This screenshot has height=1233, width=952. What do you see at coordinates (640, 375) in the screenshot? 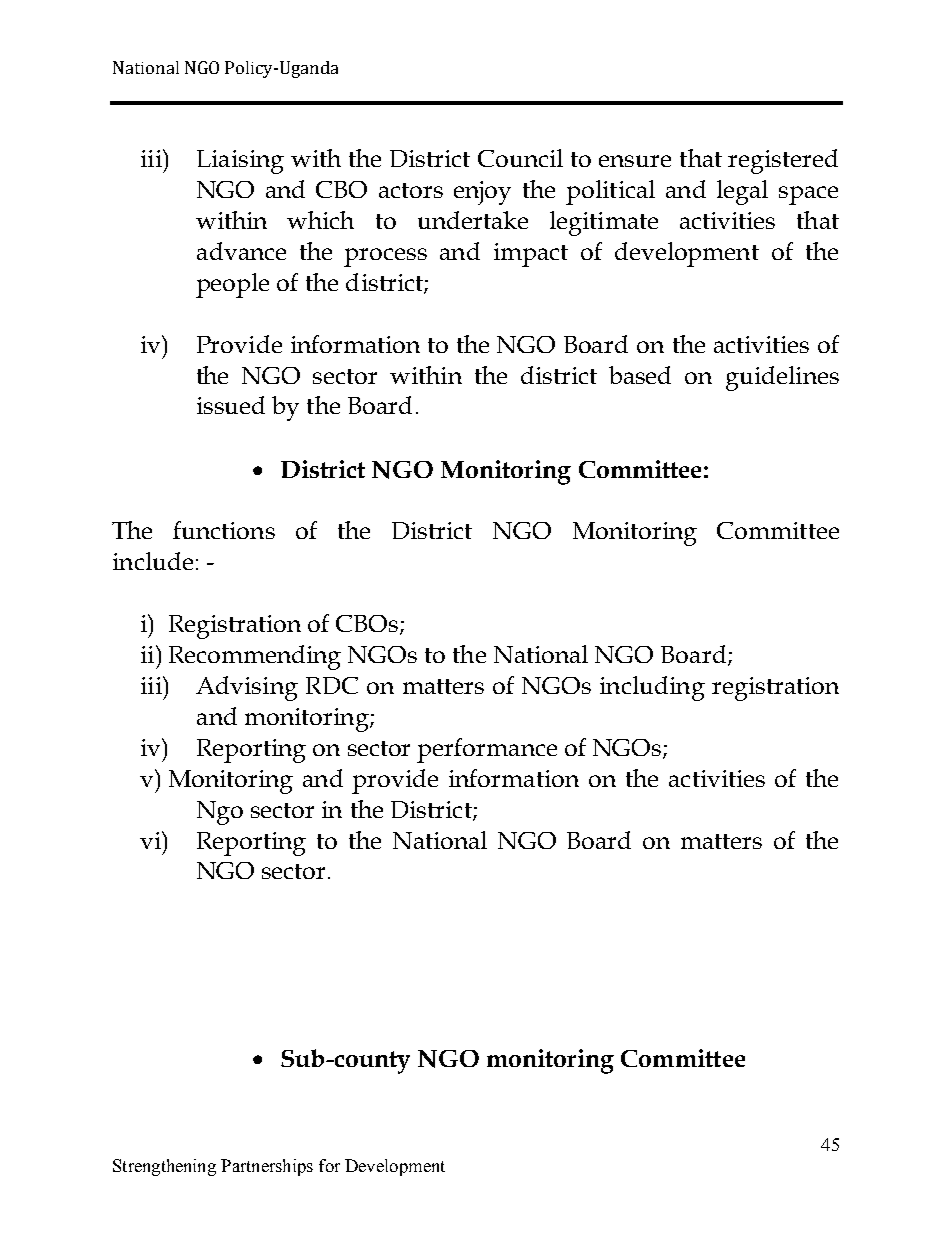
I see `based` at bounding box center [640, 375].
